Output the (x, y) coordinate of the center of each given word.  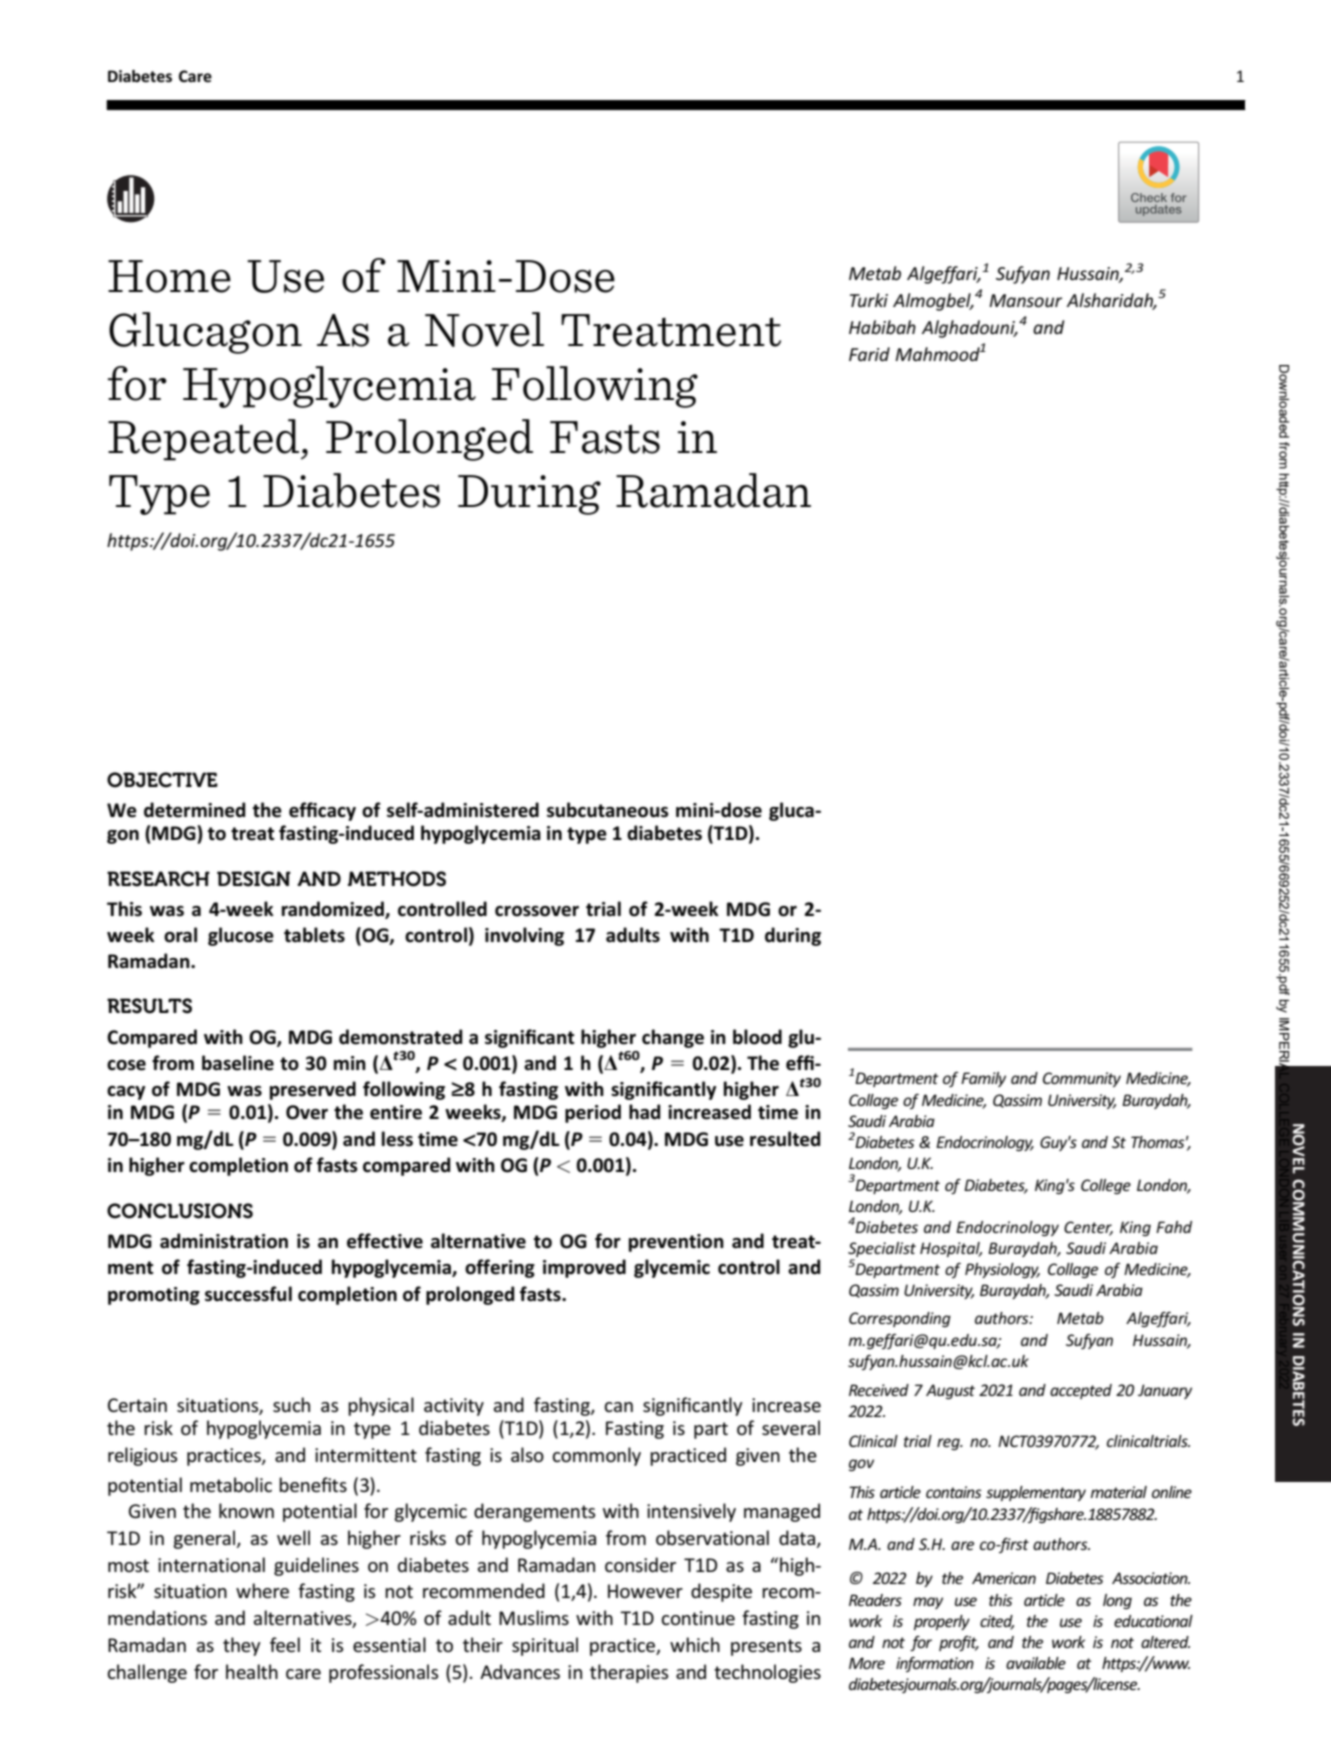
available (1036, 1663)
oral (180, 935)
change (673, 1038)
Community (1082, 1079)
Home (169, 276)
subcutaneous (608, 810)
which (695, 1644)
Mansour (1025, 300)
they (242, 1646)
